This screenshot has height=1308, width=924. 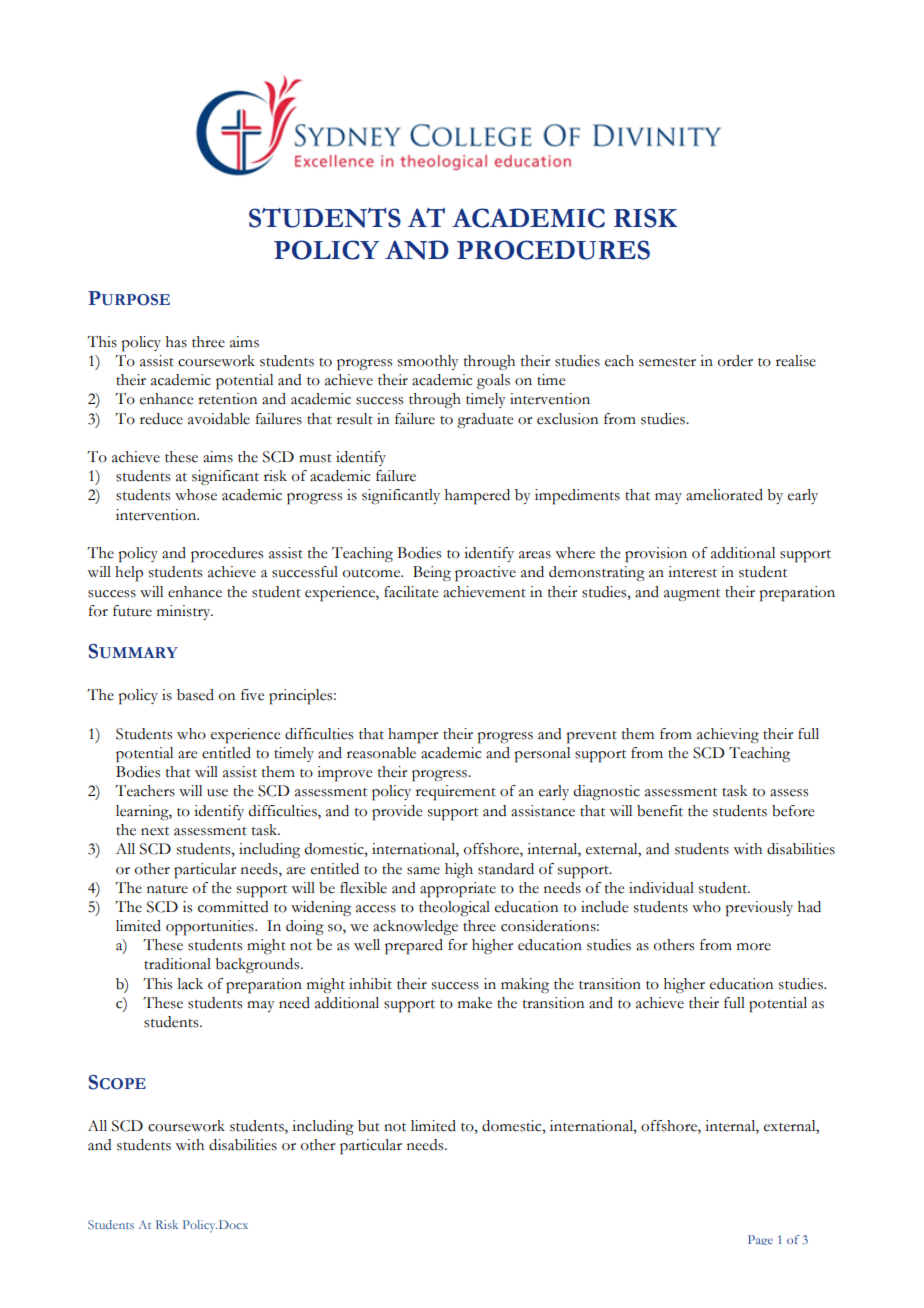 What do you see at coordinates (759, 909) in the screenshot?
I see `previously` at bounding box center [759, 909].
